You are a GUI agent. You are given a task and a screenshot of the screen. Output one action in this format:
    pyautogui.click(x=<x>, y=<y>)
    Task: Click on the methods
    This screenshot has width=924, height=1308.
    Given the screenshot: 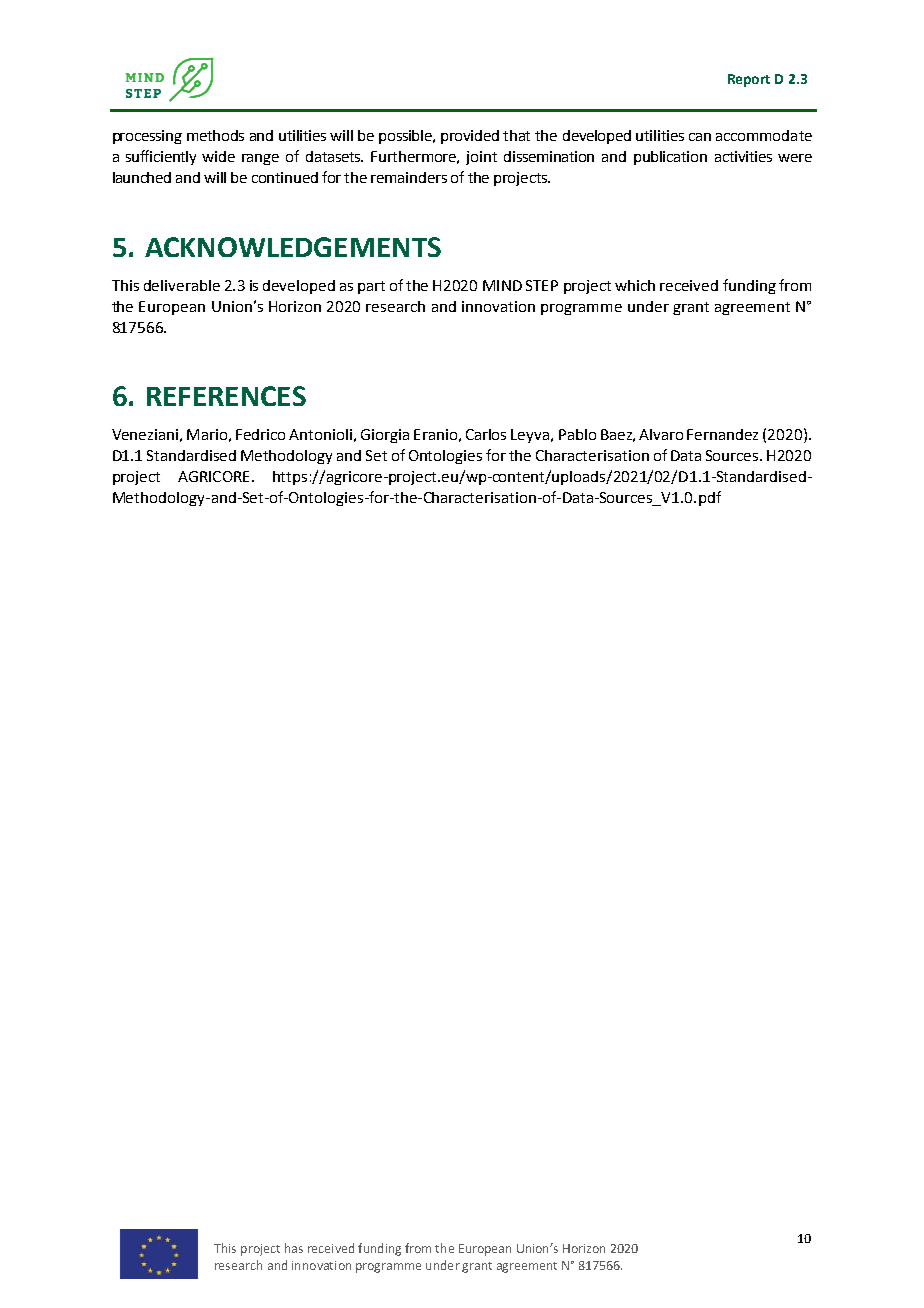 What is the action you would take?
    pyautogui.click(x=215, y=135)
